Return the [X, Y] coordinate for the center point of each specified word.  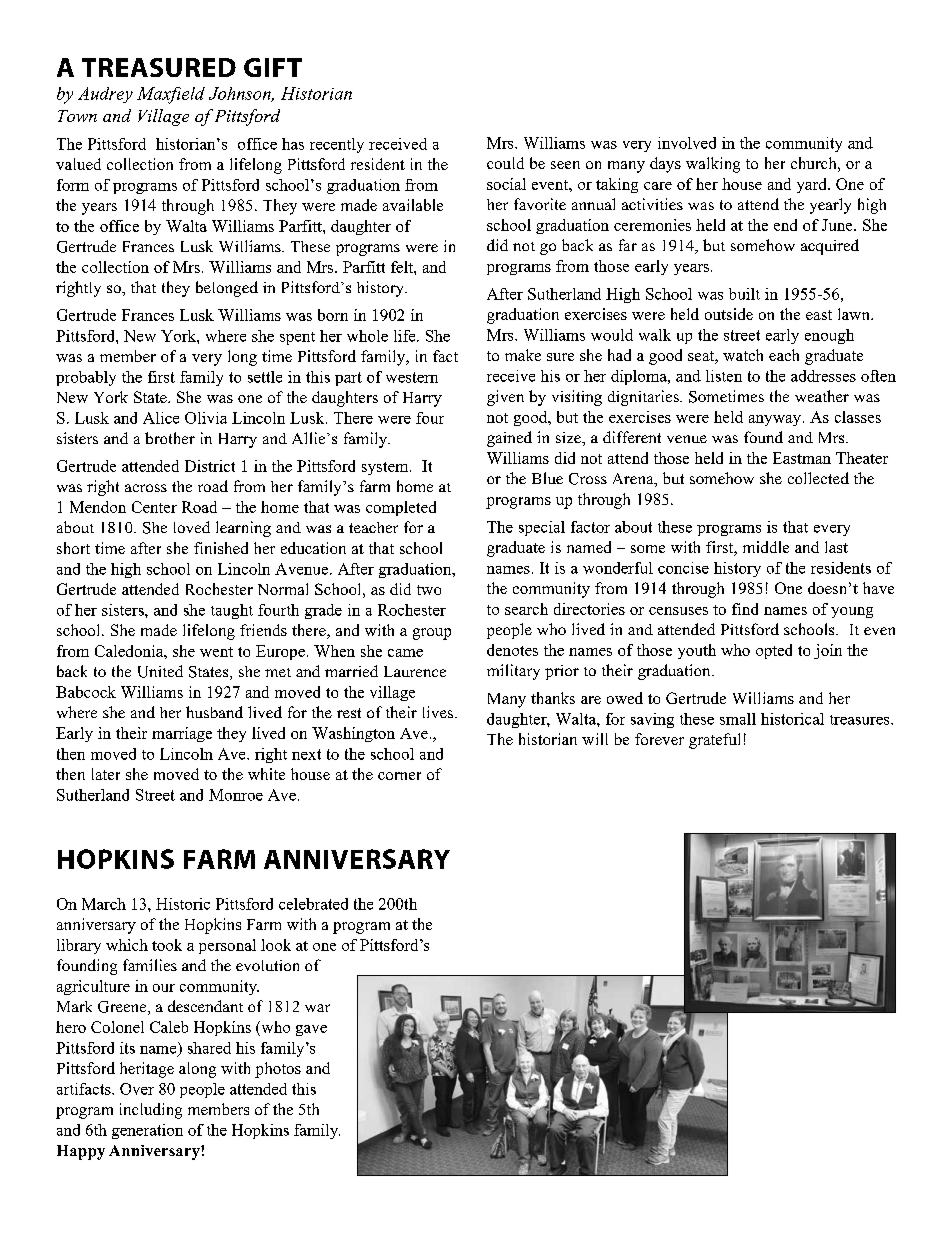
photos [278, 1070]
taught [232, 611]
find [745, 609]
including [151, 1111]
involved [687, 143]
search [526, 609]
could [505, 163]
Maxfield [171, 95]
